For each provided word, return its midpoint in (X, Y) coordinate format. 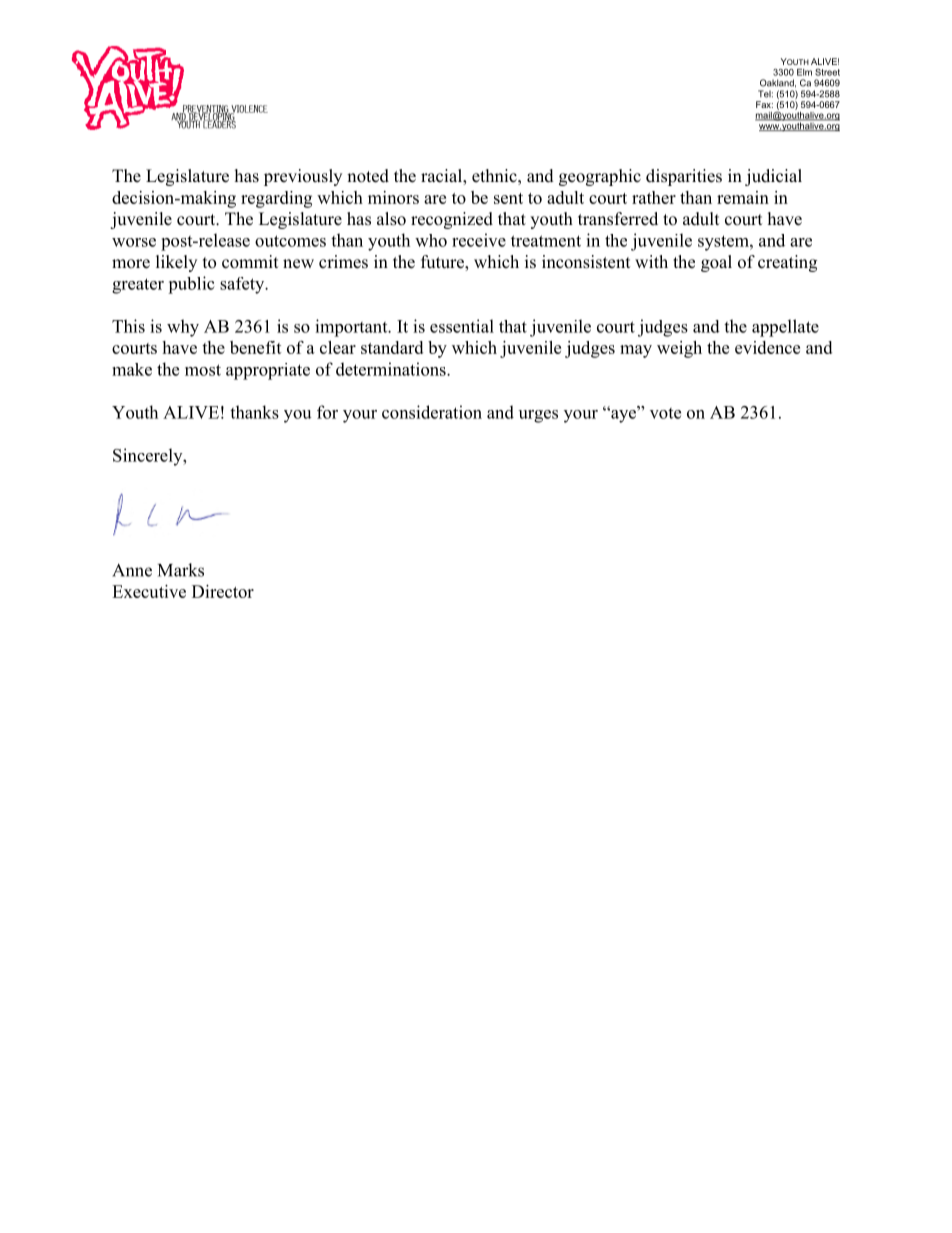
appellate (785, 328)
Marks (181, 570)
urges (538, 416)
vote (665, 413)
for (327, 412)
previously (303, 177)
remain (743, 197)
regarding (276, 199)
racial (442, 177)
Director (223, 591)
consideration (432, 412)
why (183, 328)
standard (392, 347)
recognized (452, 220)
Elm (804, 72)
